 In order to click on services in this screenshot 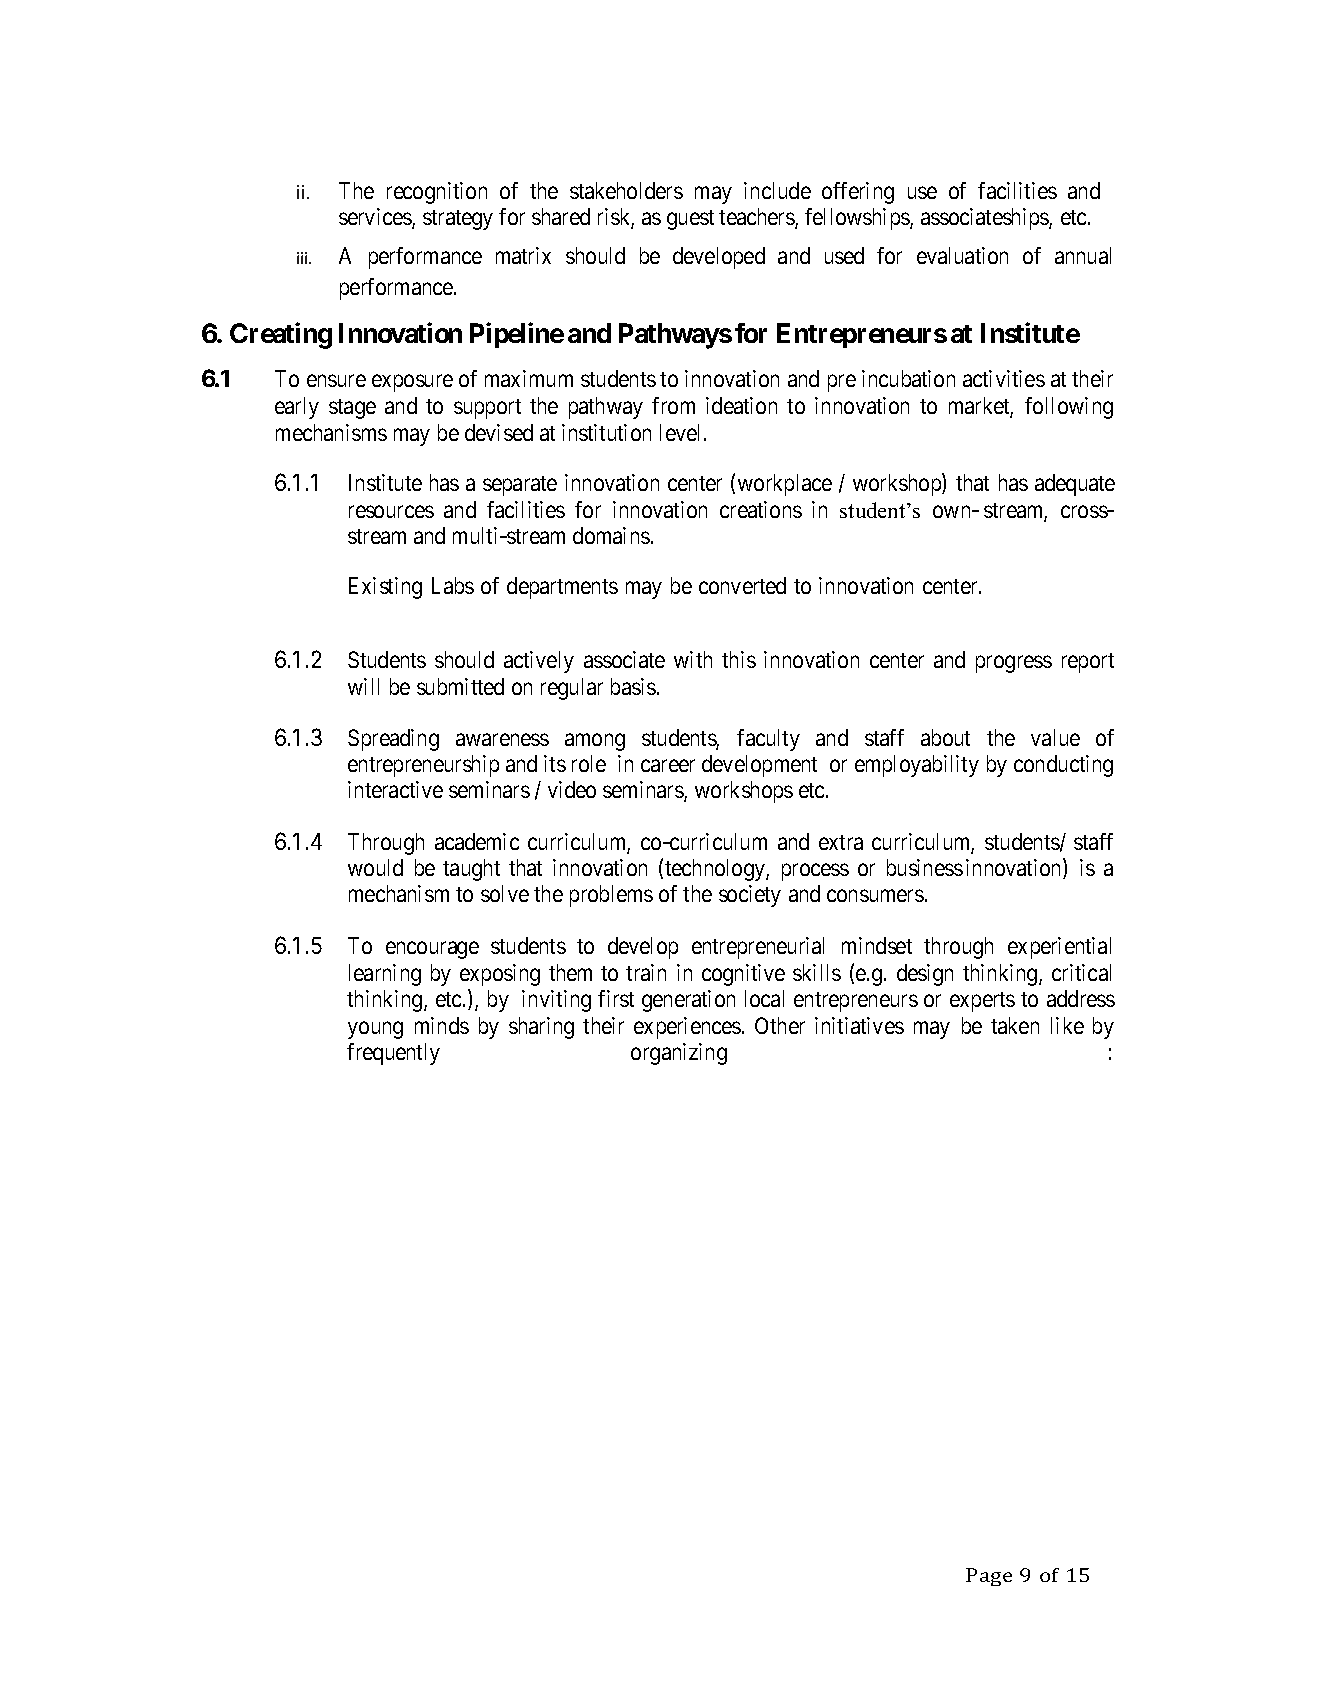, I will do `click(376, 218)`.
